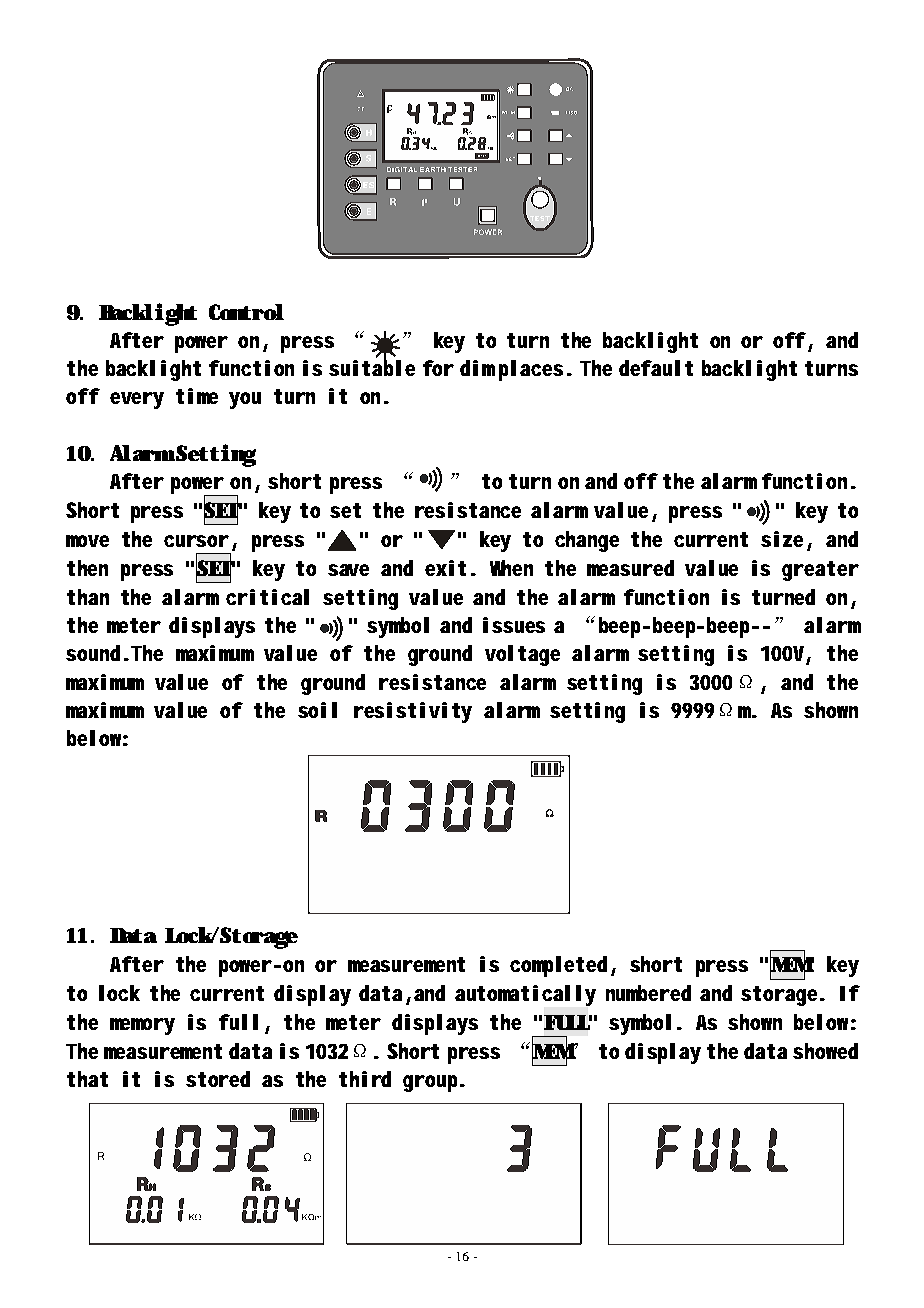 Image resolution: width=924 pixels, height=1308 pixels. Describe the element at coordinates (88, 597) in the page. I see `than` at that location.
